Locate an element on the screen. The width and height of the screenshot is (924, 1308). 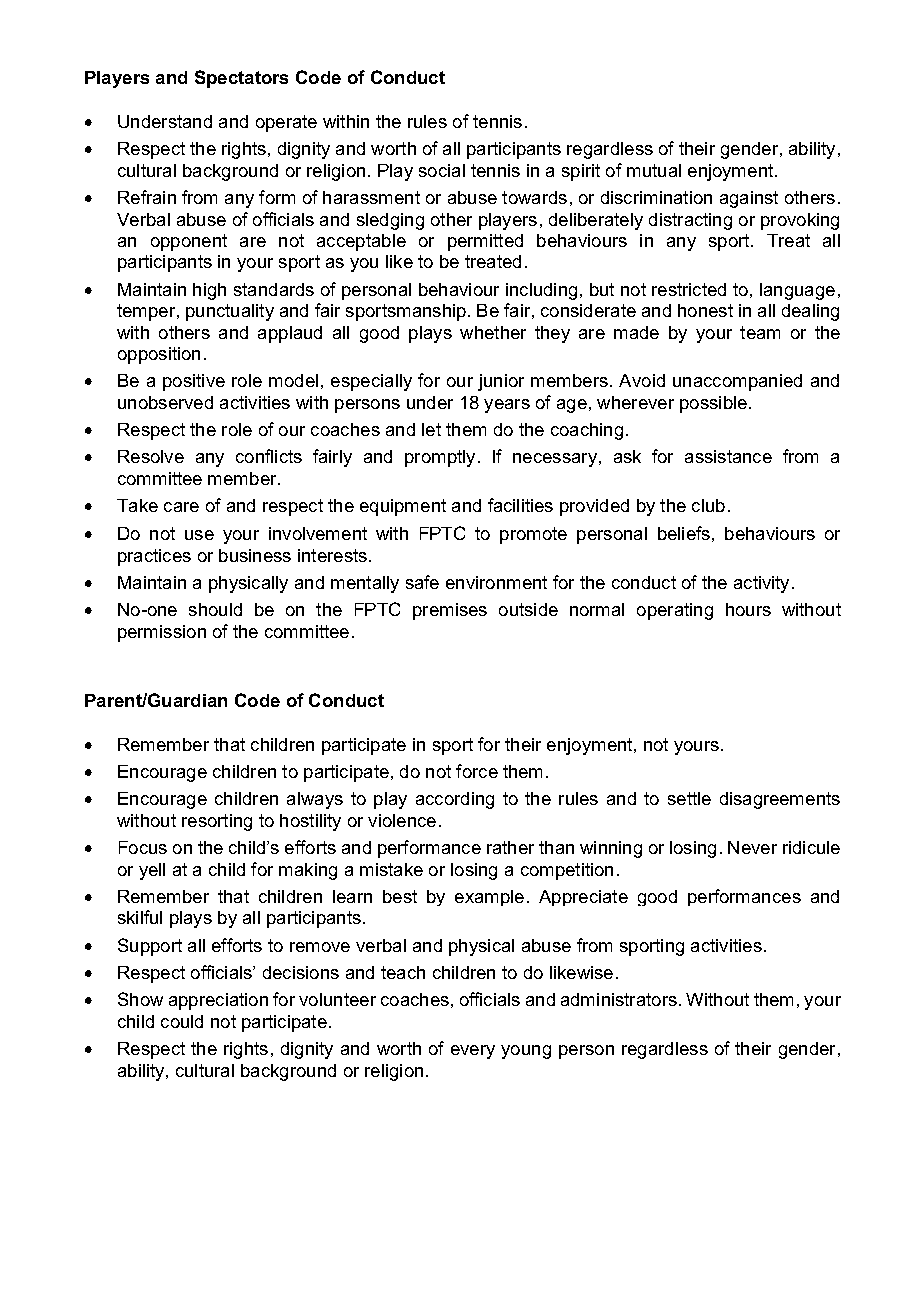
mutual is located at coordinates (654, 170).
